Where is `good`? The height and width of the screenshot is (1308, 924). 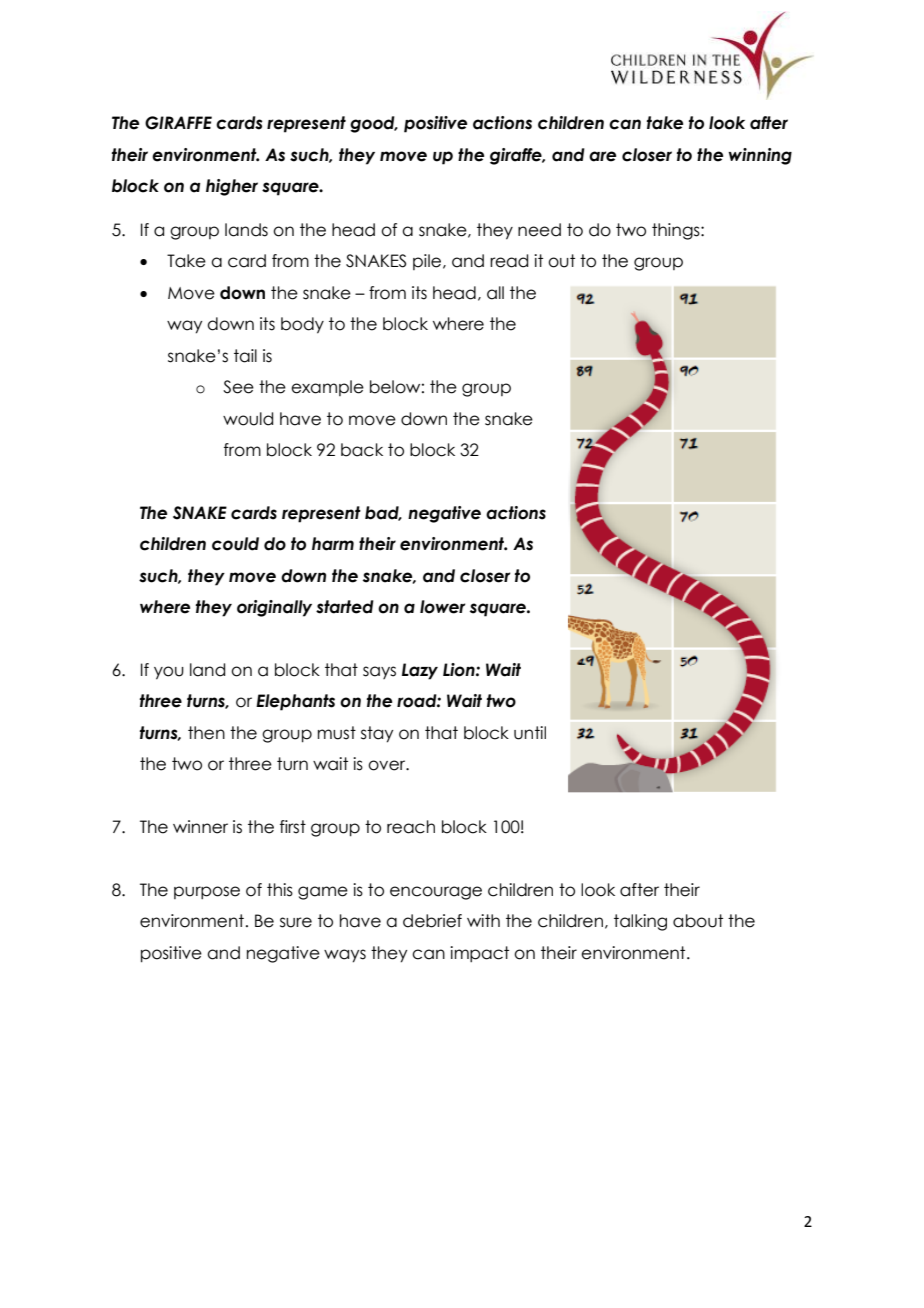 good is located at coordinates (373, 124).
